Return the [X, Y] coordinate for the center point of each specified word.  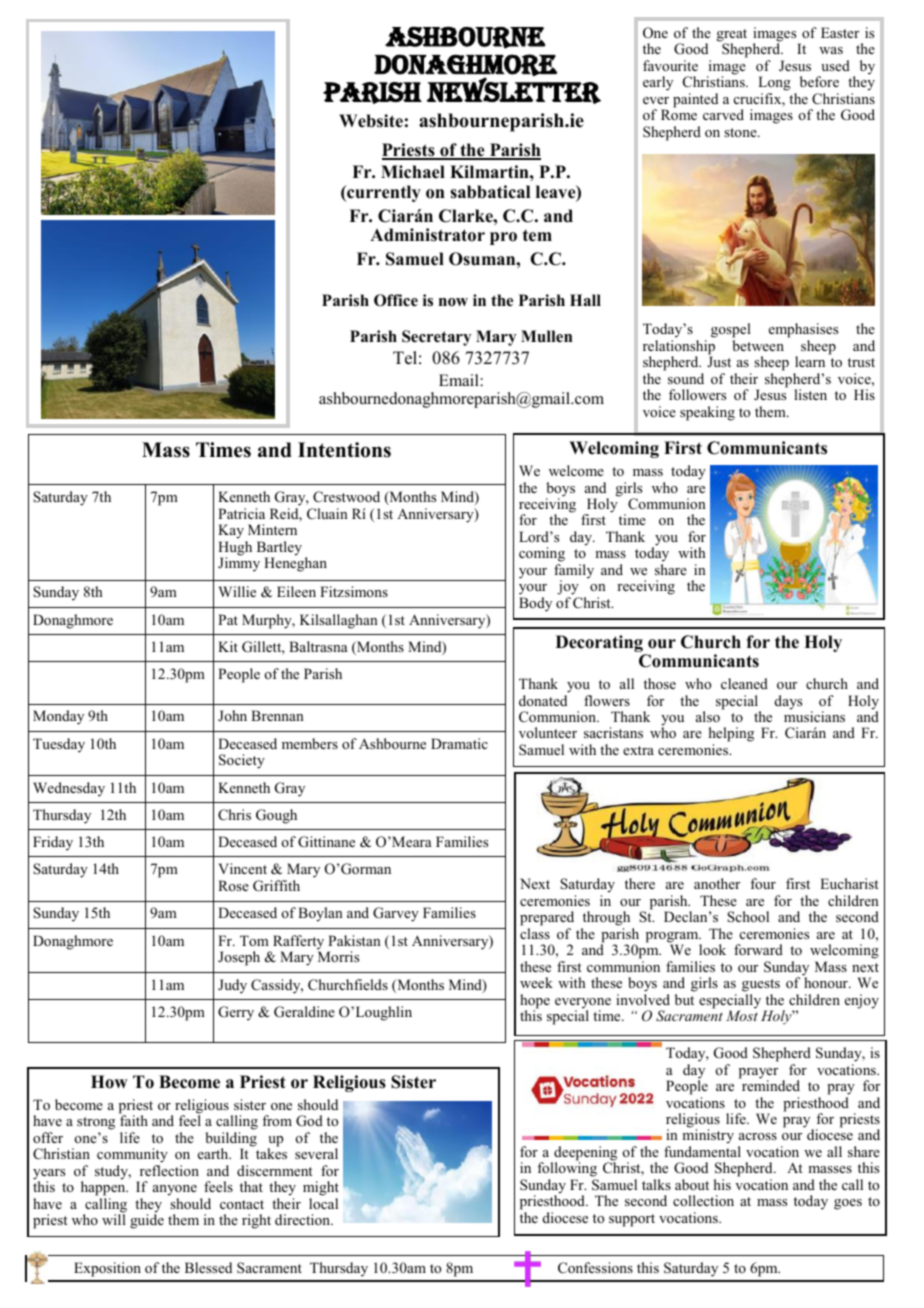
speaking [707, 413]
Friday [53, 843]
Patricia [241, 513]
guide [147, 1220]
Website [371, 121]
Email [459, 380]
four [763, 883]
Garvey [396, 914]
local [323, 1203]
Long [774, 85]
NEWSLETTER [513, 89]
